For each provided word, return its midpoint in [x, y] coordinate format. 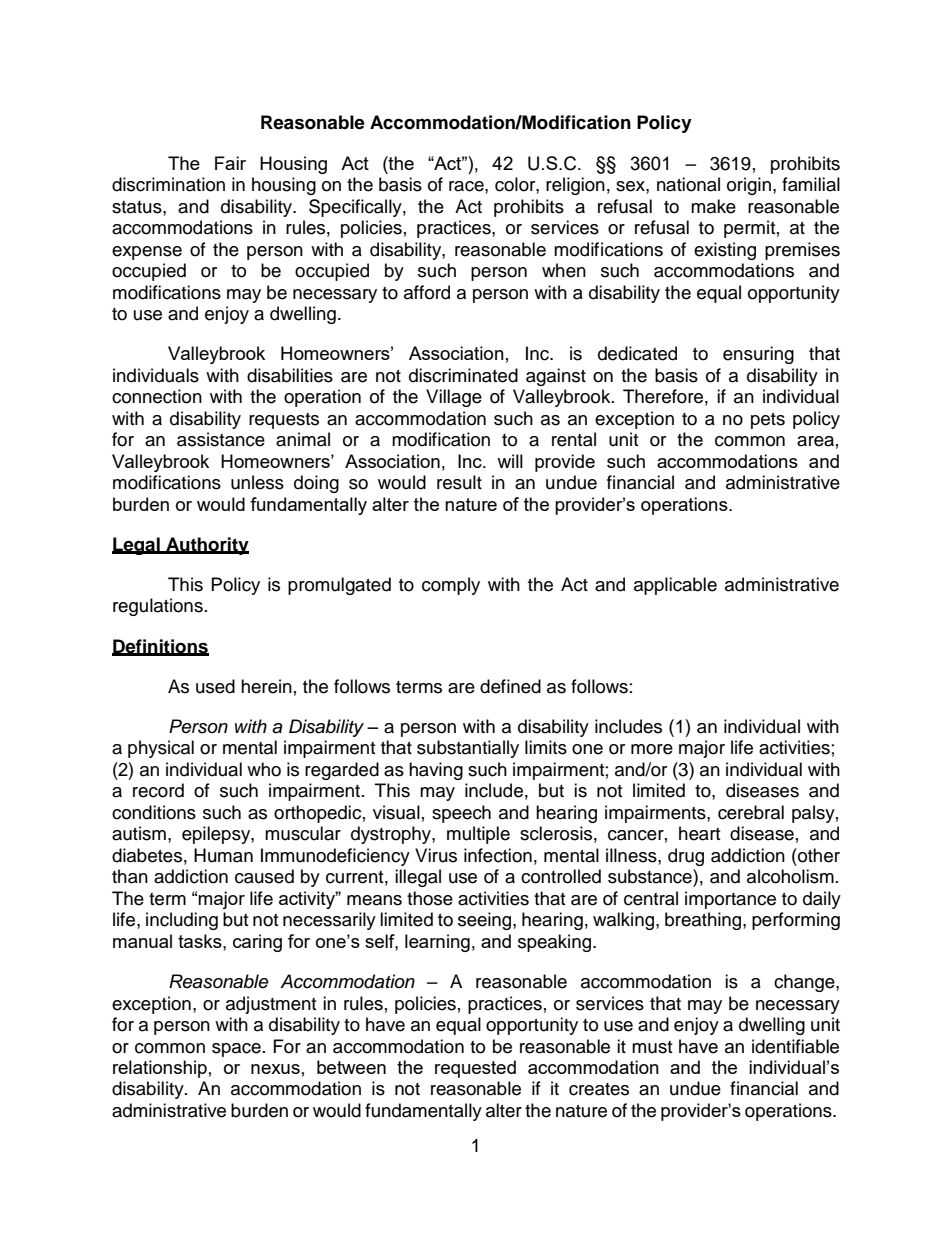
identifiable [795, 1046]
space [236, 1050]
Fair [230, 163]
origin [749, 186]
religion [575, 186]
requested [475, 1069]
